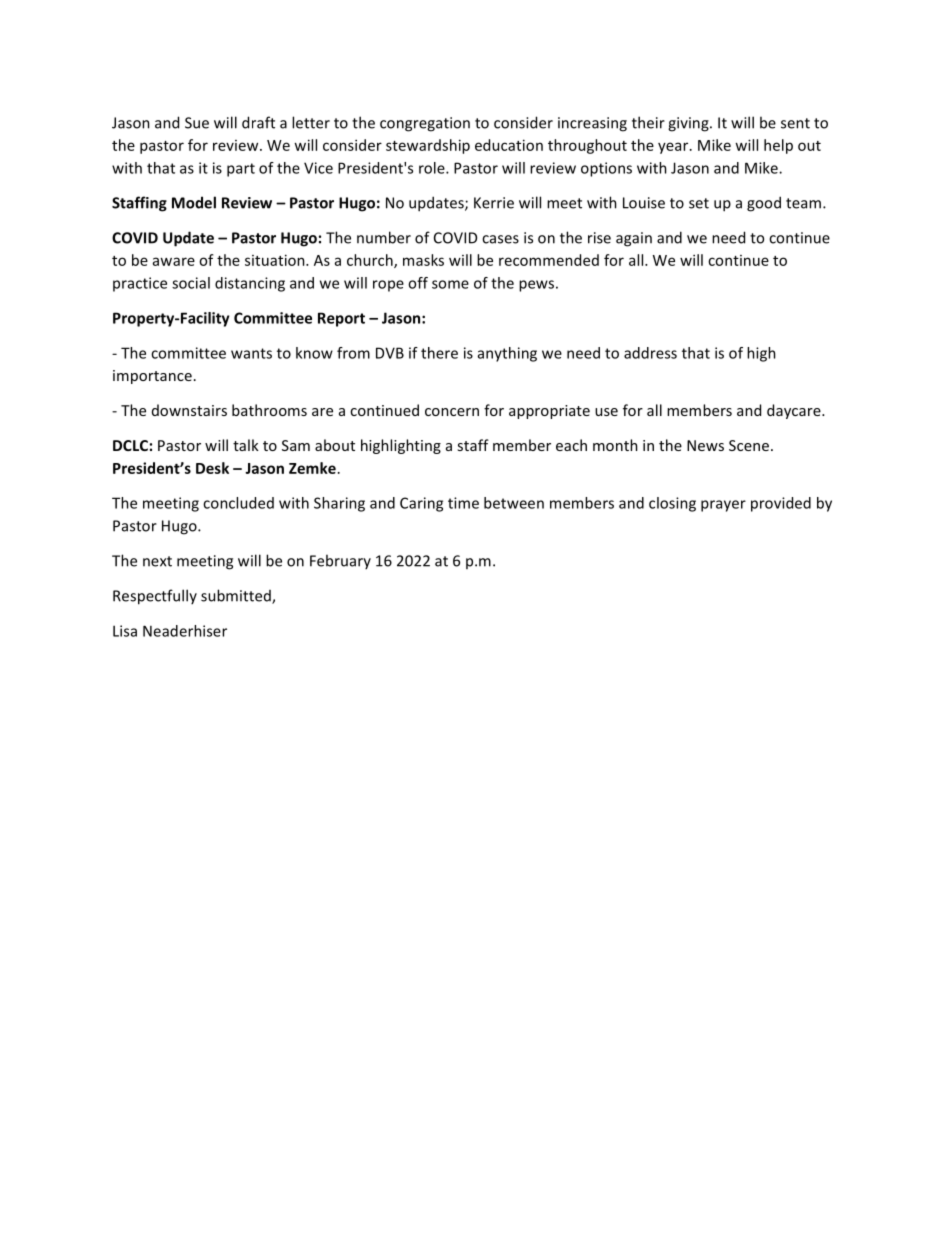  Describe the element at coordinates (439, 353) in the screenshot. I see `there` at that location.
